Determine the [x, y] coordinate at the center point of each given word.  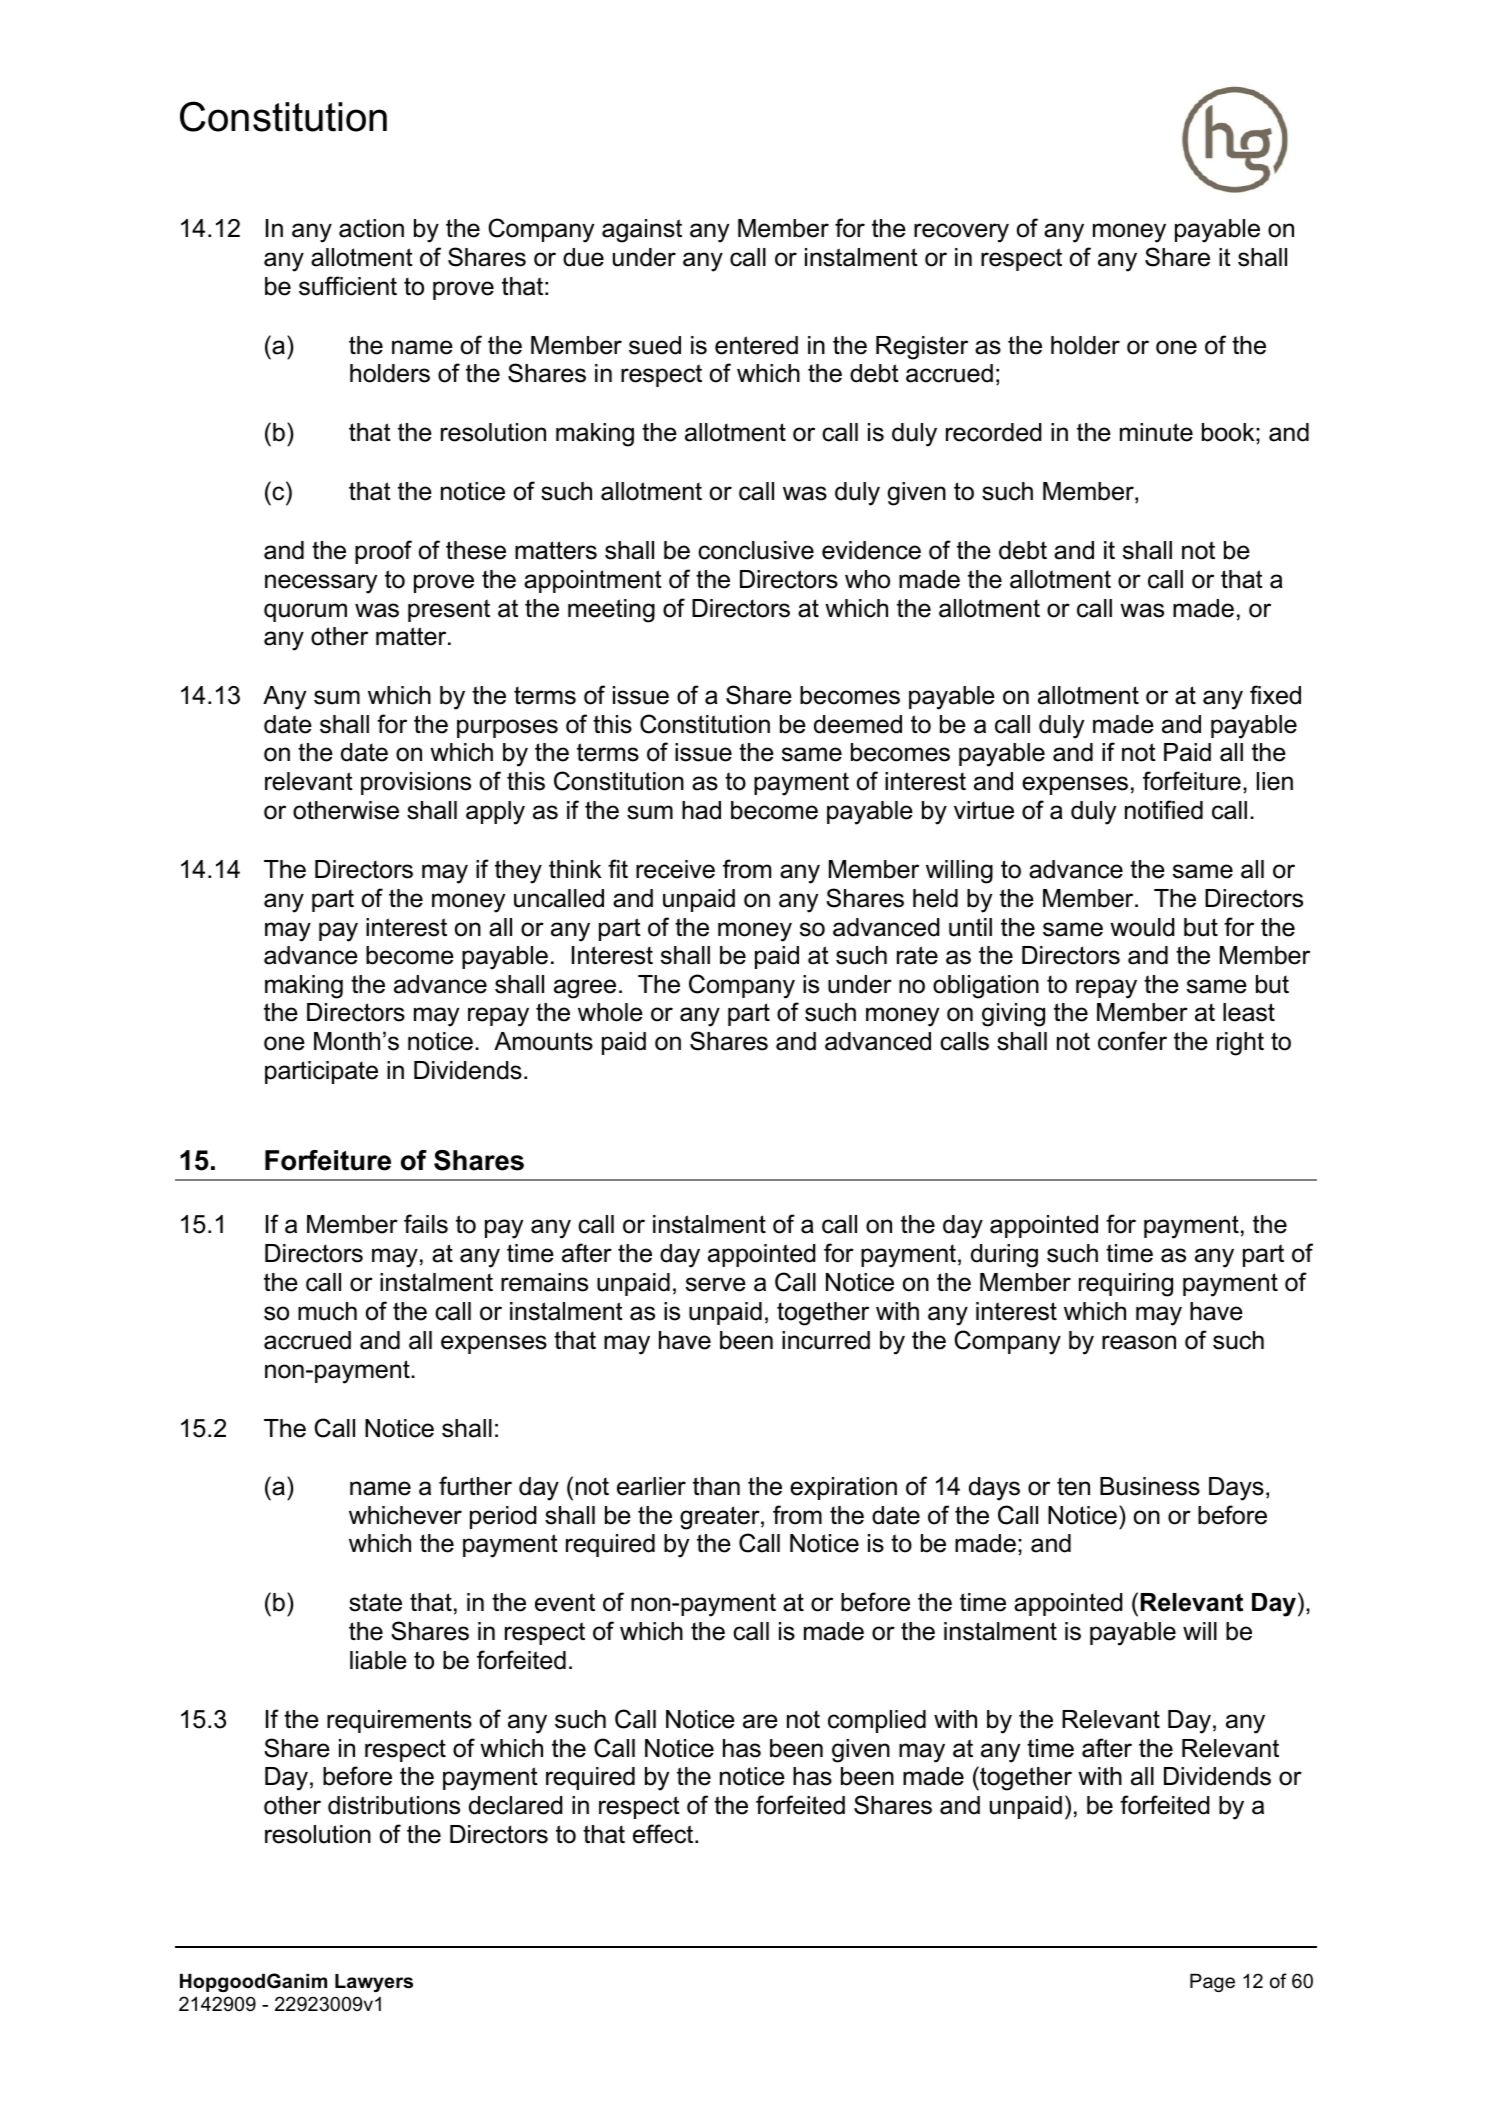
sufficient [348, 286]
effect [664, 1834]
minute [1156, 432]
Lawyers [374, 1983]
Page [1212, 1983]
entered [756, 345]
